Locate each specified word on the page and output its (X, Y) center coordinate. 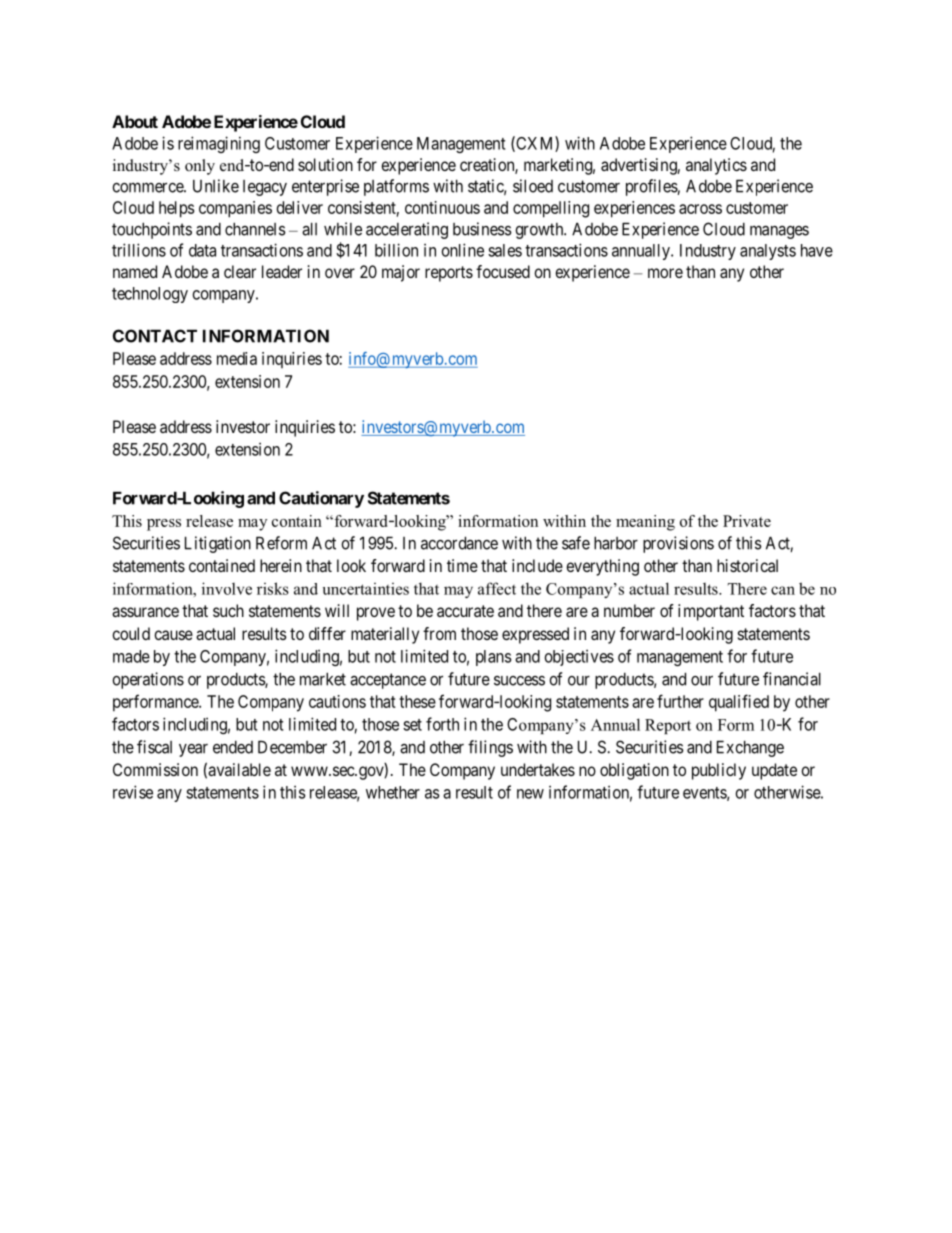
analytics (716, 166)
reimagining (219, 144)
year (193, 750)
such (228, 610)
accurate (465, 611)
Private (747, 521)
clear (240, 271)
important (711, 612)
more (665, 273)
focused (503, 271)
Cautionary (321, 499)
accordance (459, 543)
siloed (533, 186)
